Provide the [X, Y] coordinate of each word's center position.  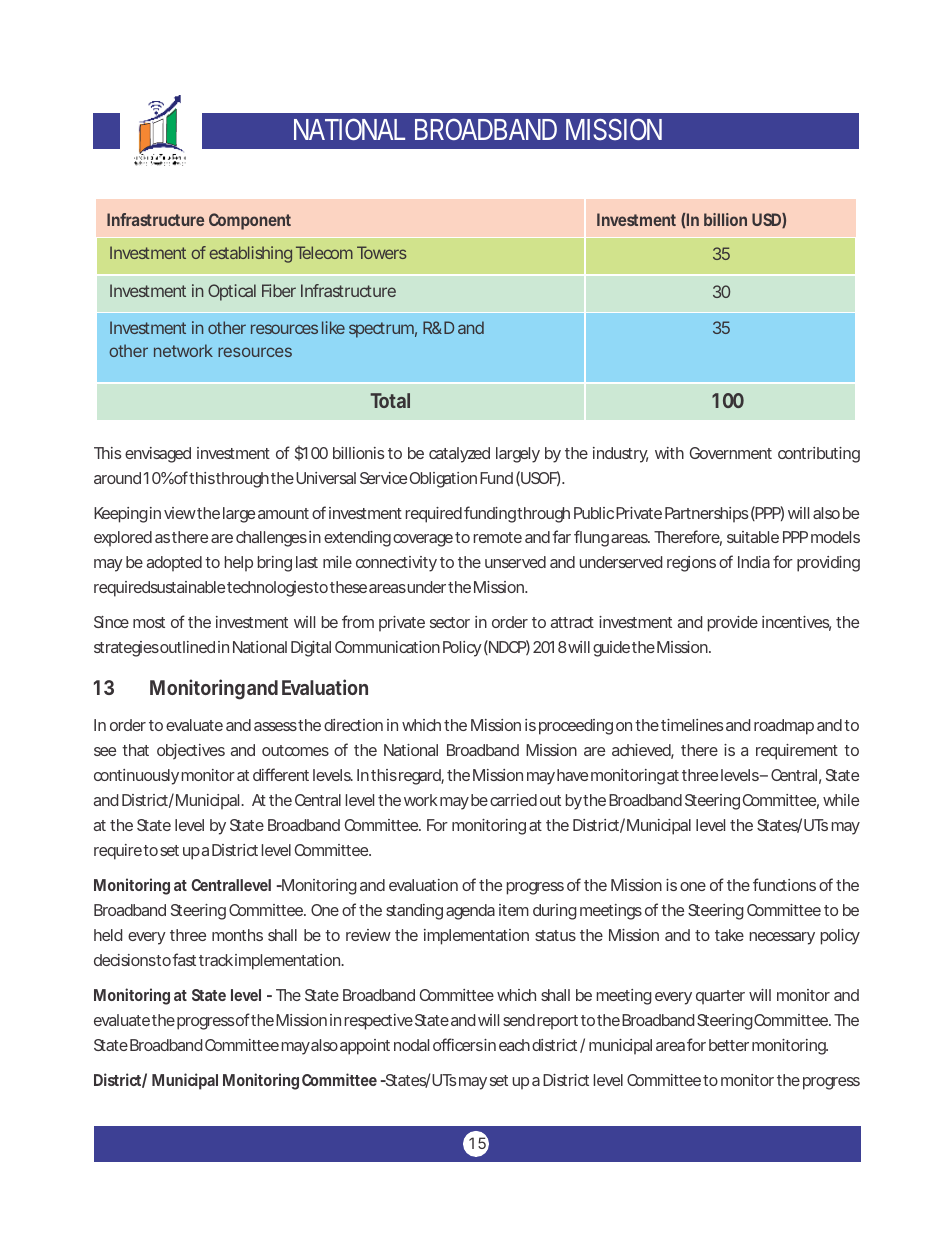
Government [731, 453]
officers [459, 1044]
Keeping [121, 515]
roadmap [784, 727]
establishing [250, 254]
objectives [191, 751]
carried [513, 800]
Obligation [443, 480]
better [729, 1045]
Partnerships [707, 515]
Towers [382, 252]
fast [184, 959]
